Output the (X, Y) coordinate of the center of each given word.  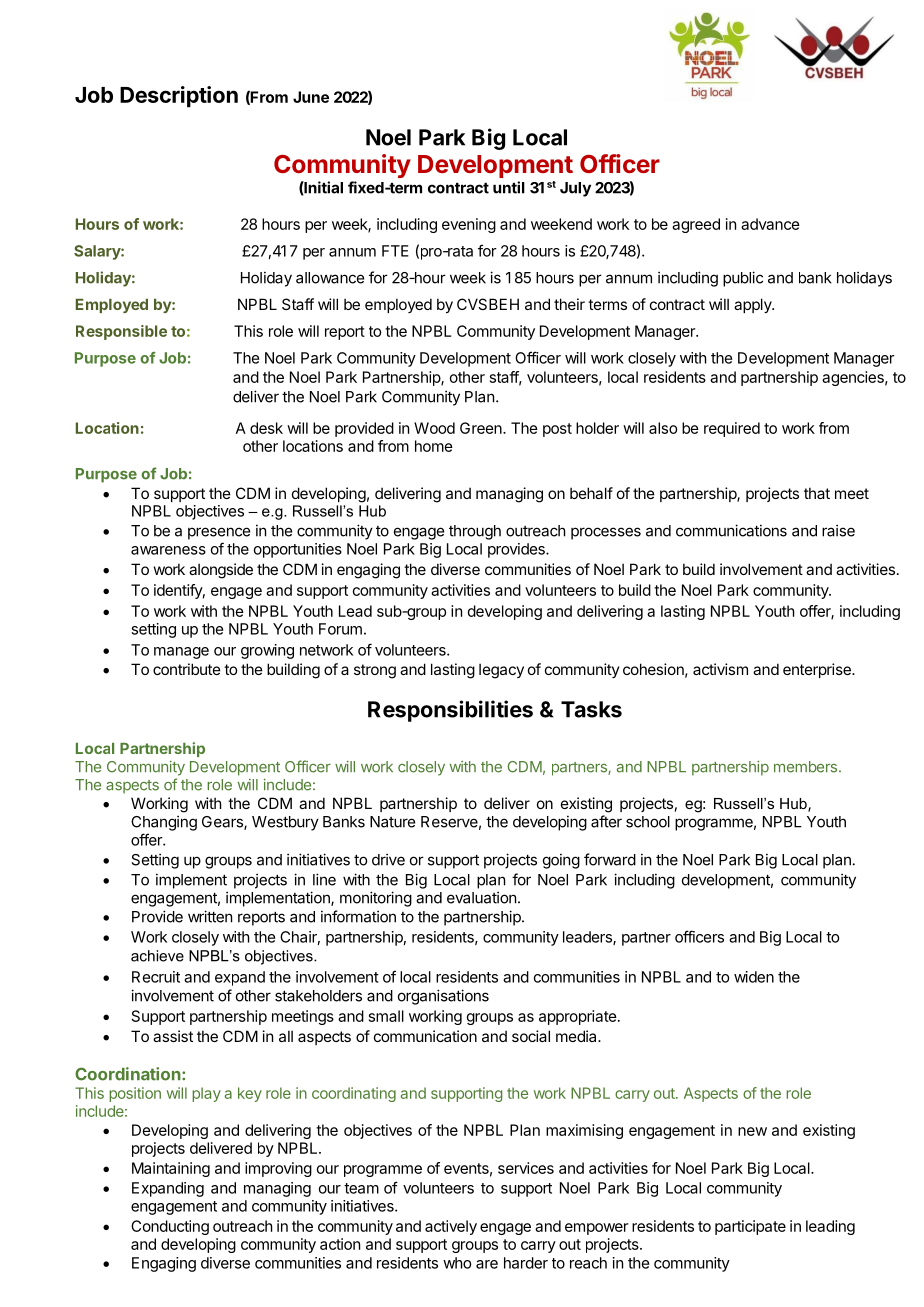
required (732, 429)
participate (750, 1227)
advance (770, 224)
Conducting (170, 1227)
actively (451, 1227)
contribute (187, 669)
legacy (501, 671)
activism (720, 669)
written (210, 916)
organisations (443, 997)
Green (482, 428)
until (509, 187)
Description (179, 97)
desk (266, 428)
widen (754, 977)
